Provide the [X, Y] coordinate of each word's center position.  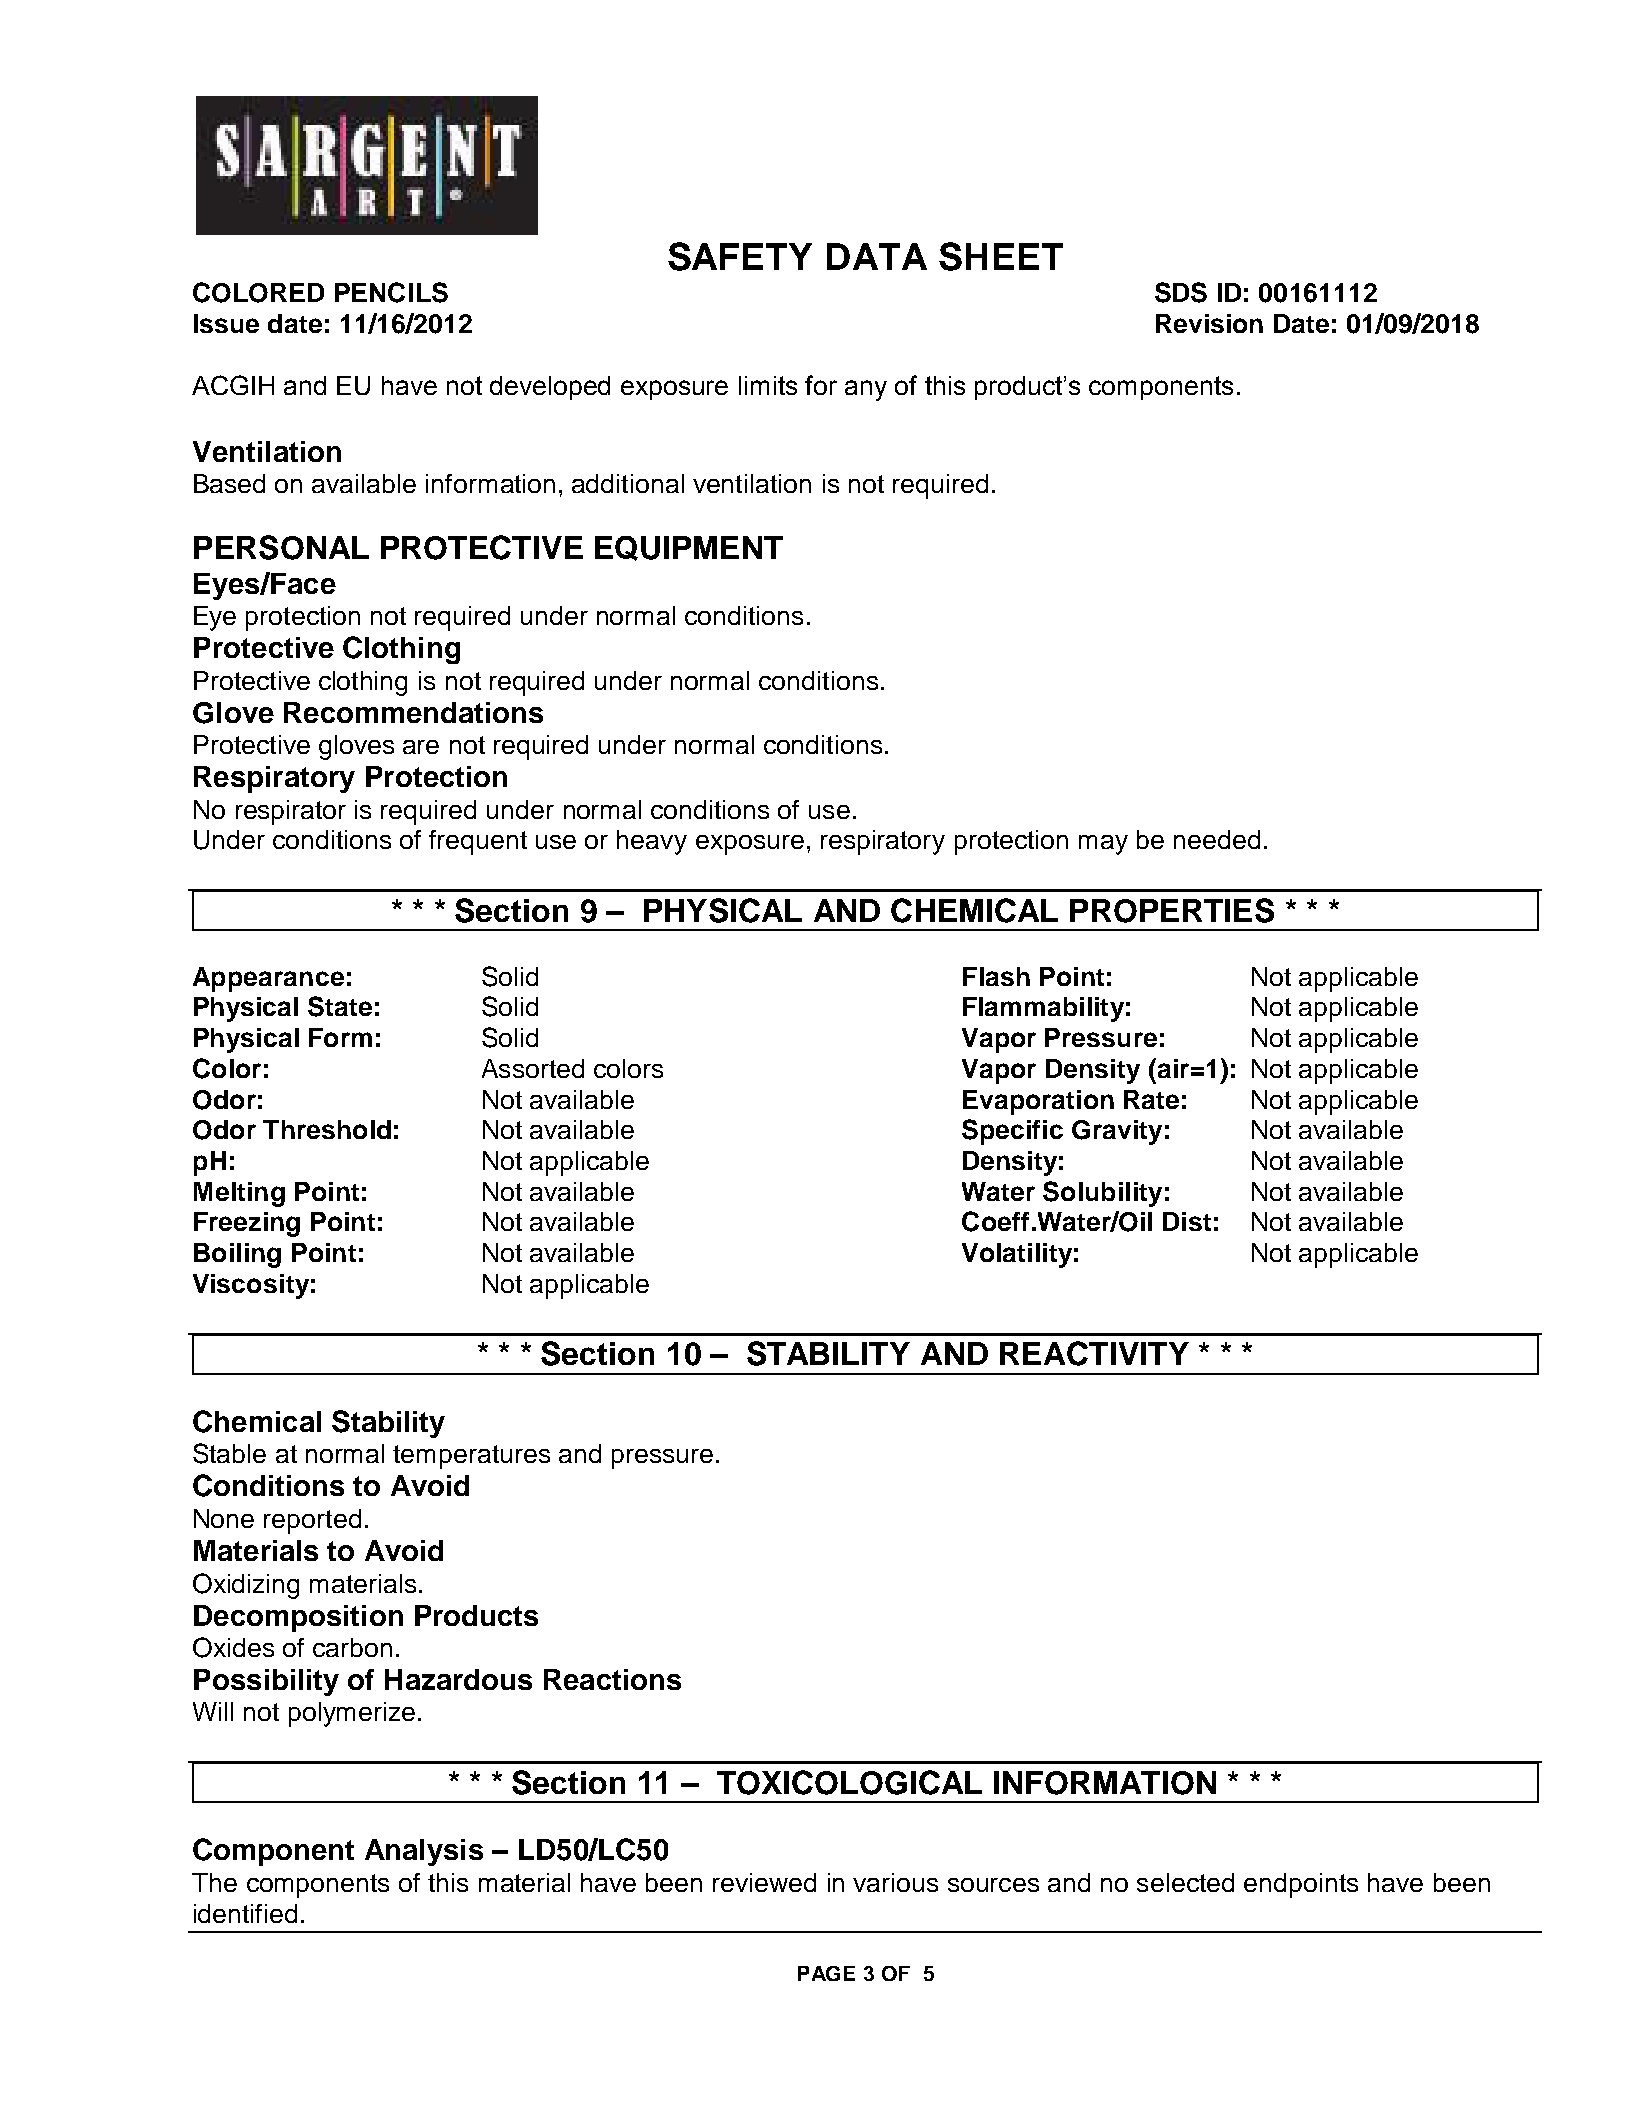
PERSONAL [281, 547]
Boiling [237, 1255]
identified [245, 1913]
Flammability [1043, 1009]
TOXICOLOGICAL [849, 1782]
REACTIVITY [1094, 1353]
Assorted [533, 1068]
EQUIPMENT [689, 548]
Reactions [612, 1679]
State [340, 1006]
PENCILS [391, 292]
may [1103, 845]
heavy [652, 842]
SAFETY [740, 256]
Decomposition [298, 1618]
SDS [1181, 292]
